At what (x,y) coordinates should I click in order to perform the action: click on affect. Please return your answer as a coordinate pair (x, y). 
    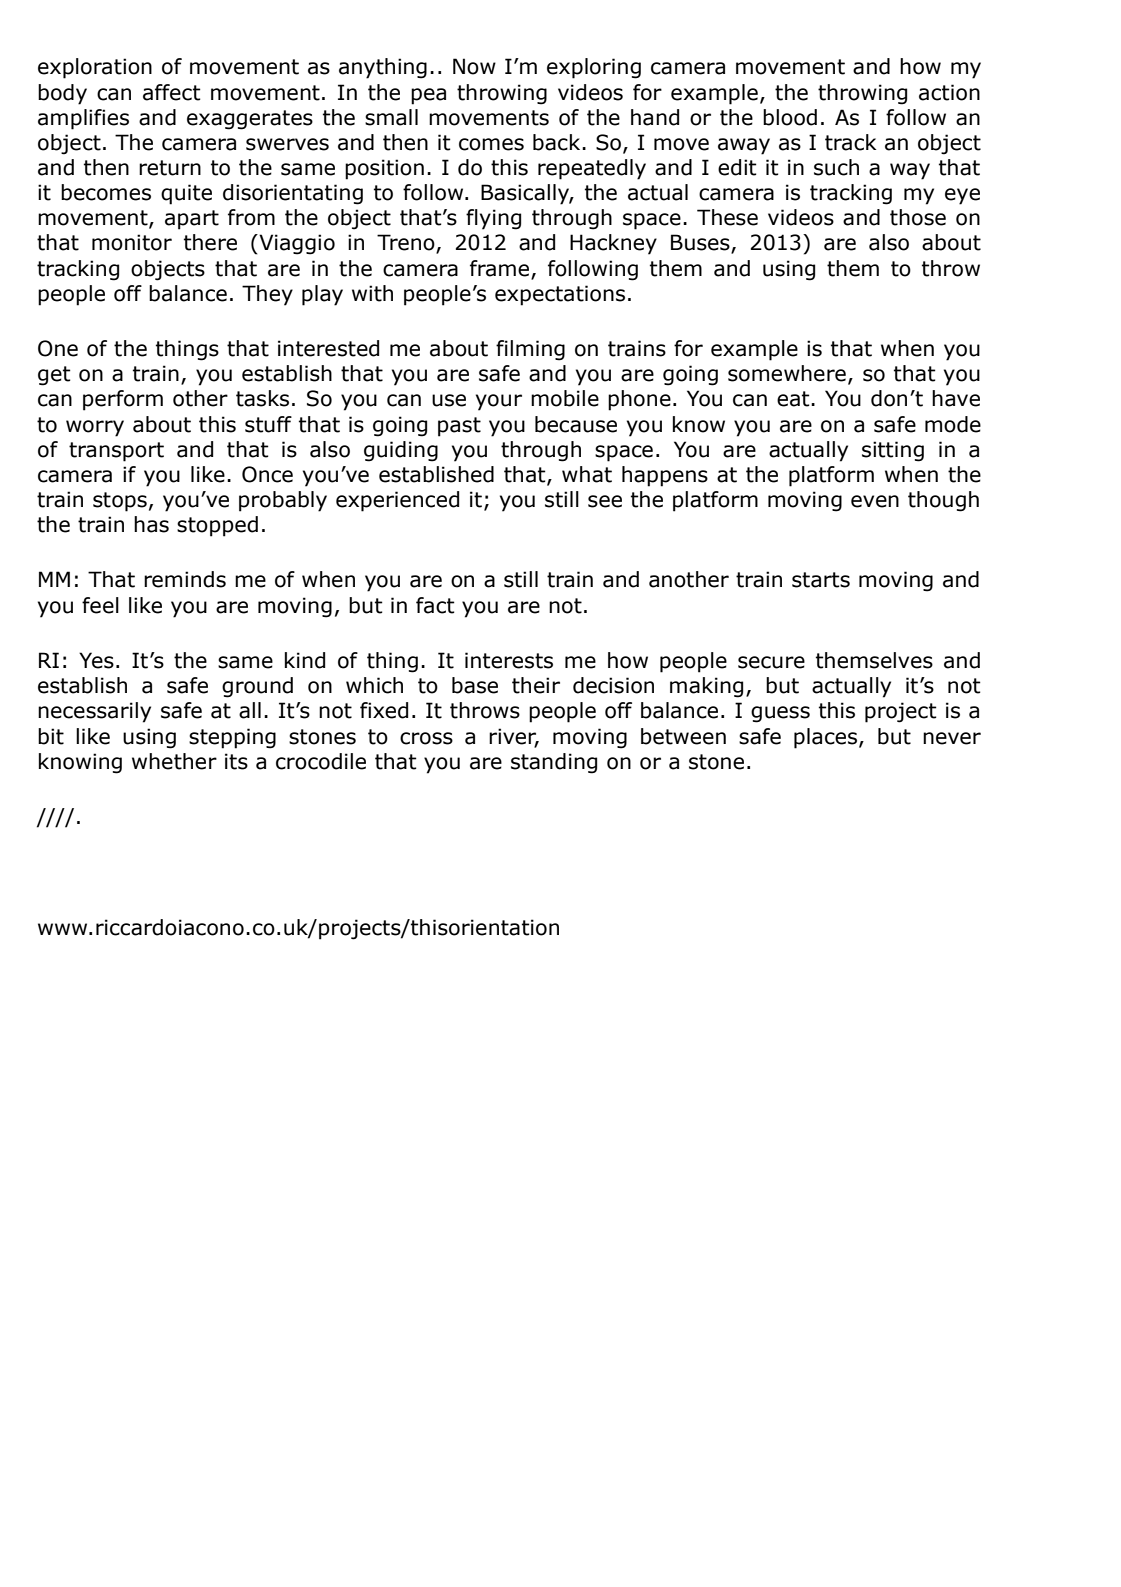
    Looking at the image, I should click on (172, 92).
